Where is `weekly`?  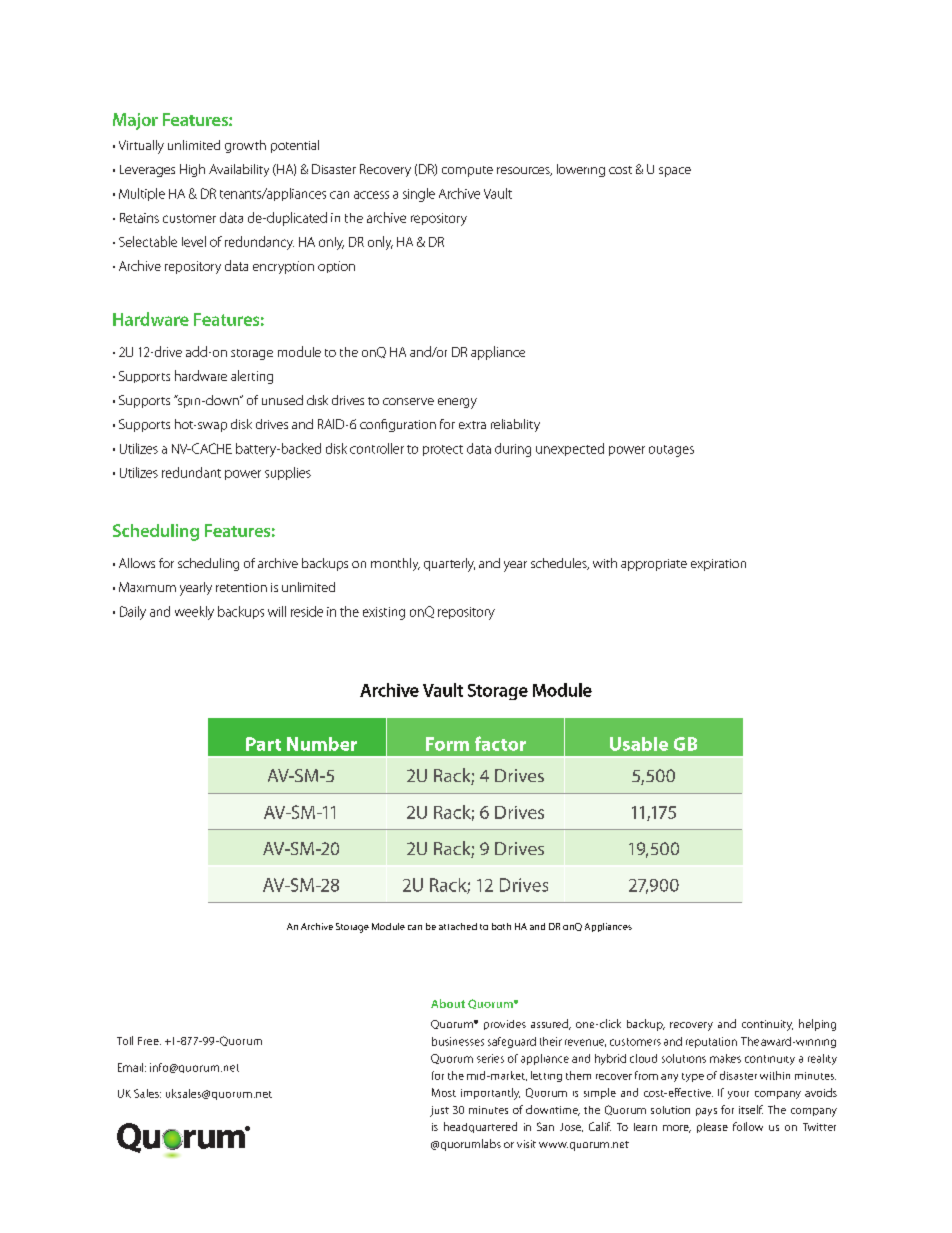 weekly is located at coordinates (194, 613).
